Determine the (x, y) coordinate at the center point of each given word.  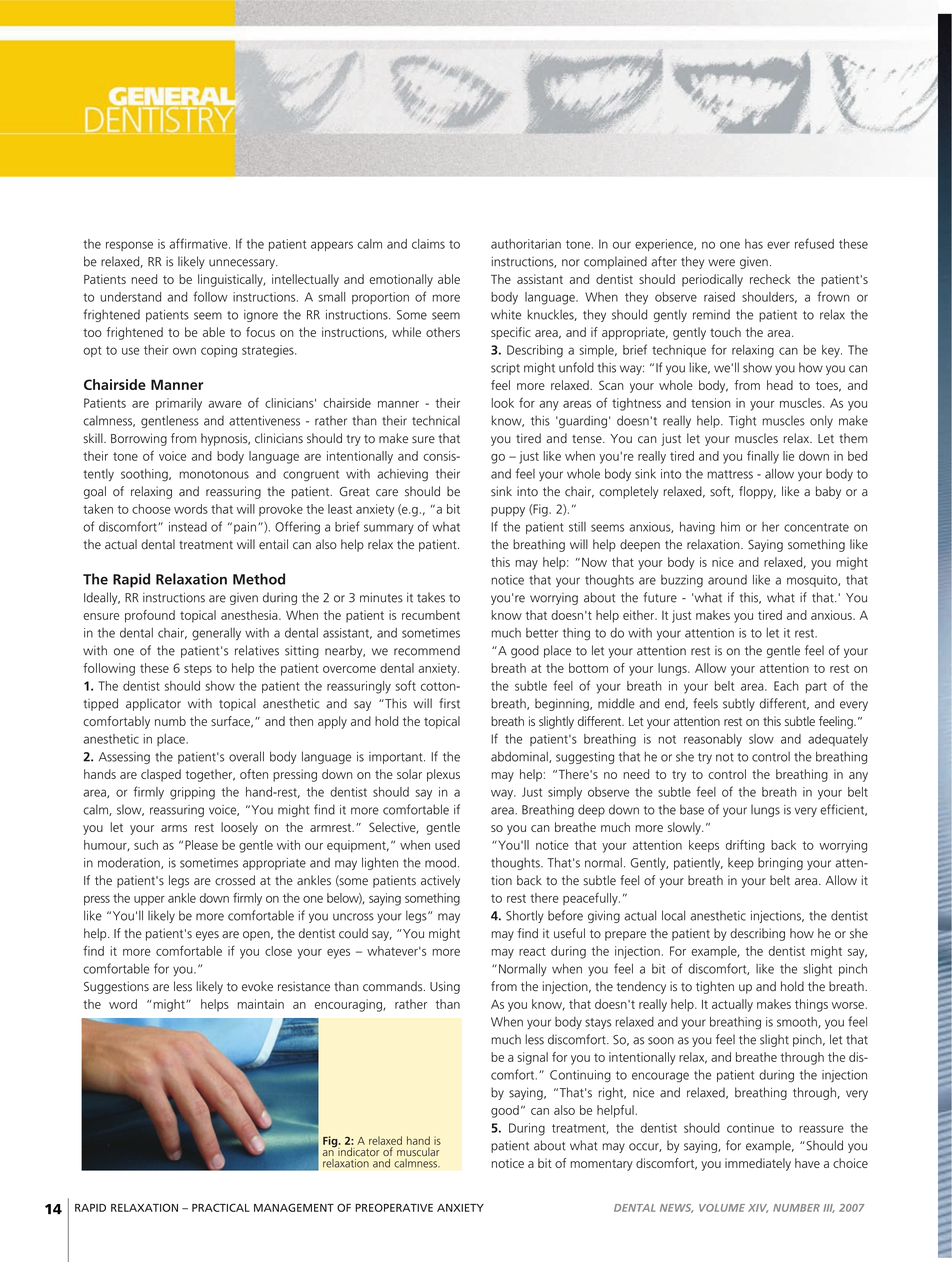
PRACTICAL (221, 1207)
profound (150, 616)
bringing (780, 864)
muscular (418, 1152)
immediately (758, 1164)
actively (440, 881)
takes (431, 597)
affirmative (199, 243)
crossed (235, 880)
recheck (770, 279)
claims (428, 244)
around (727, 580)
